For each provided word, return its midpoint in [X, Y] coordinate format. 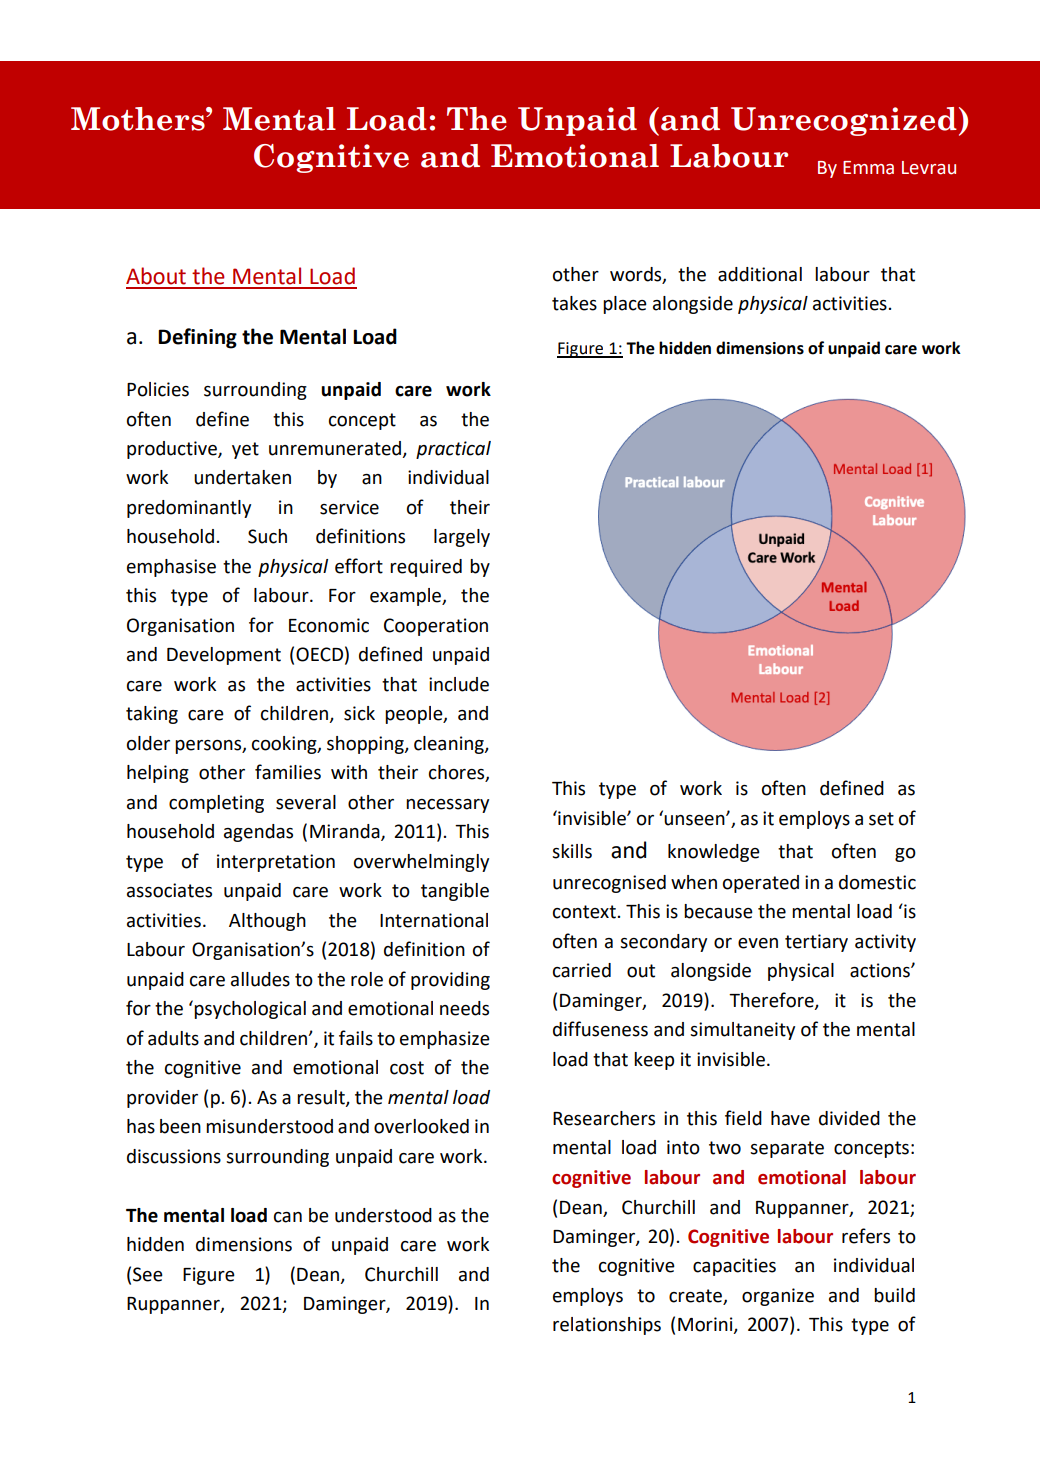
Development [224, 656]
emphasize [445, 1040]
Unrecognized [844, 121]
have [790, 1118]
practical [453, 450]
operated [761, 884]
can [288, 1217]
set [881, 819]
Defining [197, 338]
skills [572, 851]
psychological [250, 1010]
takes [574, 303]
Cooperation [436, 627]
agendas [258, 833]
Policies [158, 389]
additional [760, 274]
